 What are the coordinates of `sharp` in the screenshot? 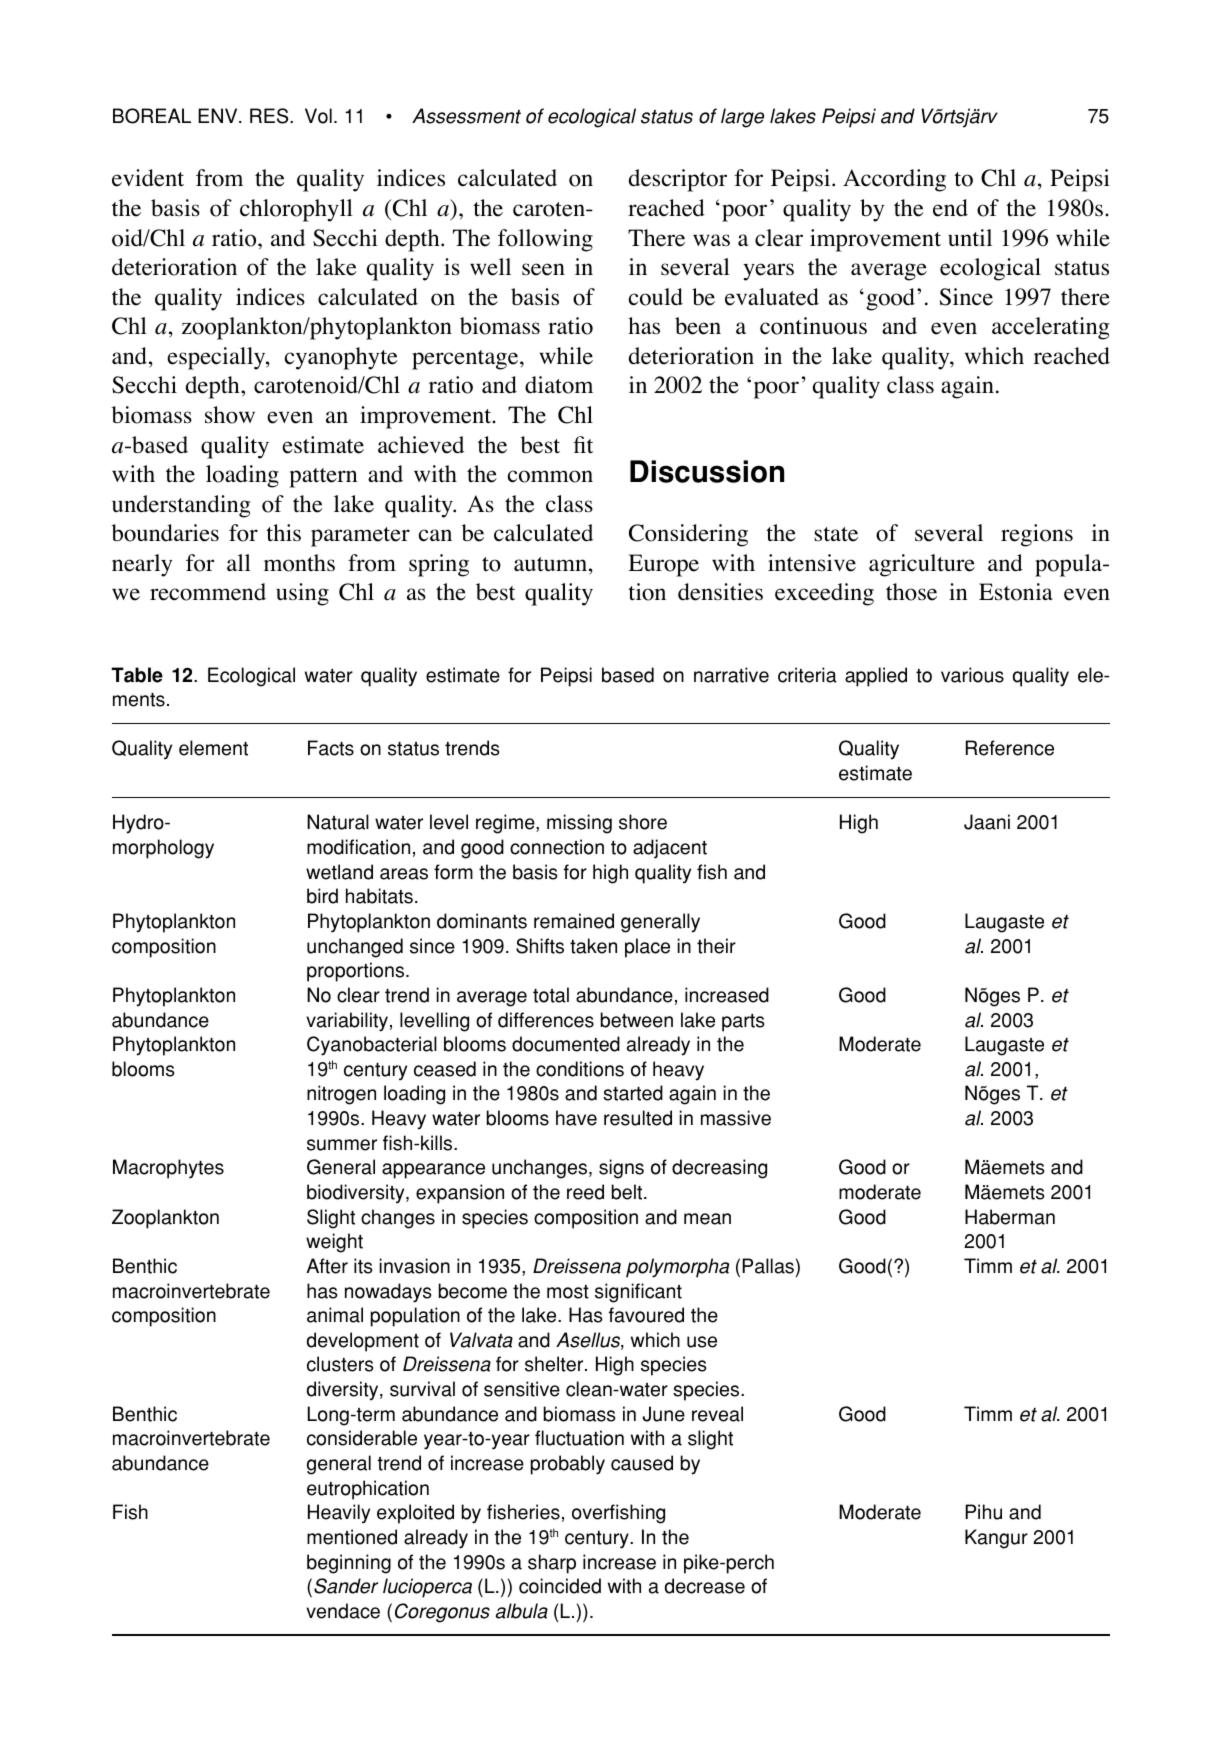 It's located at (552, 1564).
